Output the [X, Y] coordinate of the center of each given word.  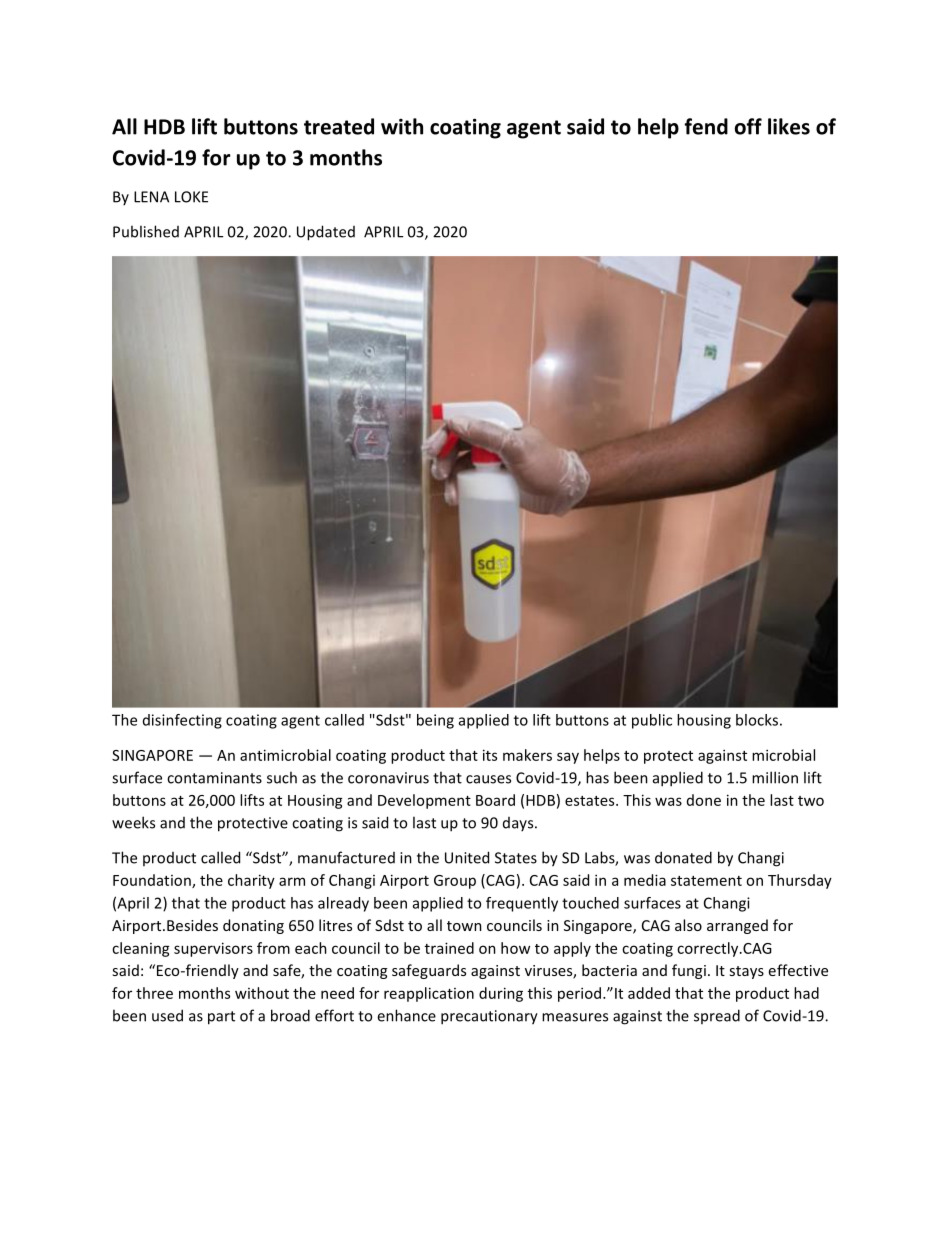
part [221, 1018]
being [435, 721]
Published [146, 231]
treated [339, 126]
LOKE [191, 197]
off [748, 126]
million [775, 777]
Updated [326, 233]
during [501, 994]
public [652, 721]
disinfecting [182, 721]
